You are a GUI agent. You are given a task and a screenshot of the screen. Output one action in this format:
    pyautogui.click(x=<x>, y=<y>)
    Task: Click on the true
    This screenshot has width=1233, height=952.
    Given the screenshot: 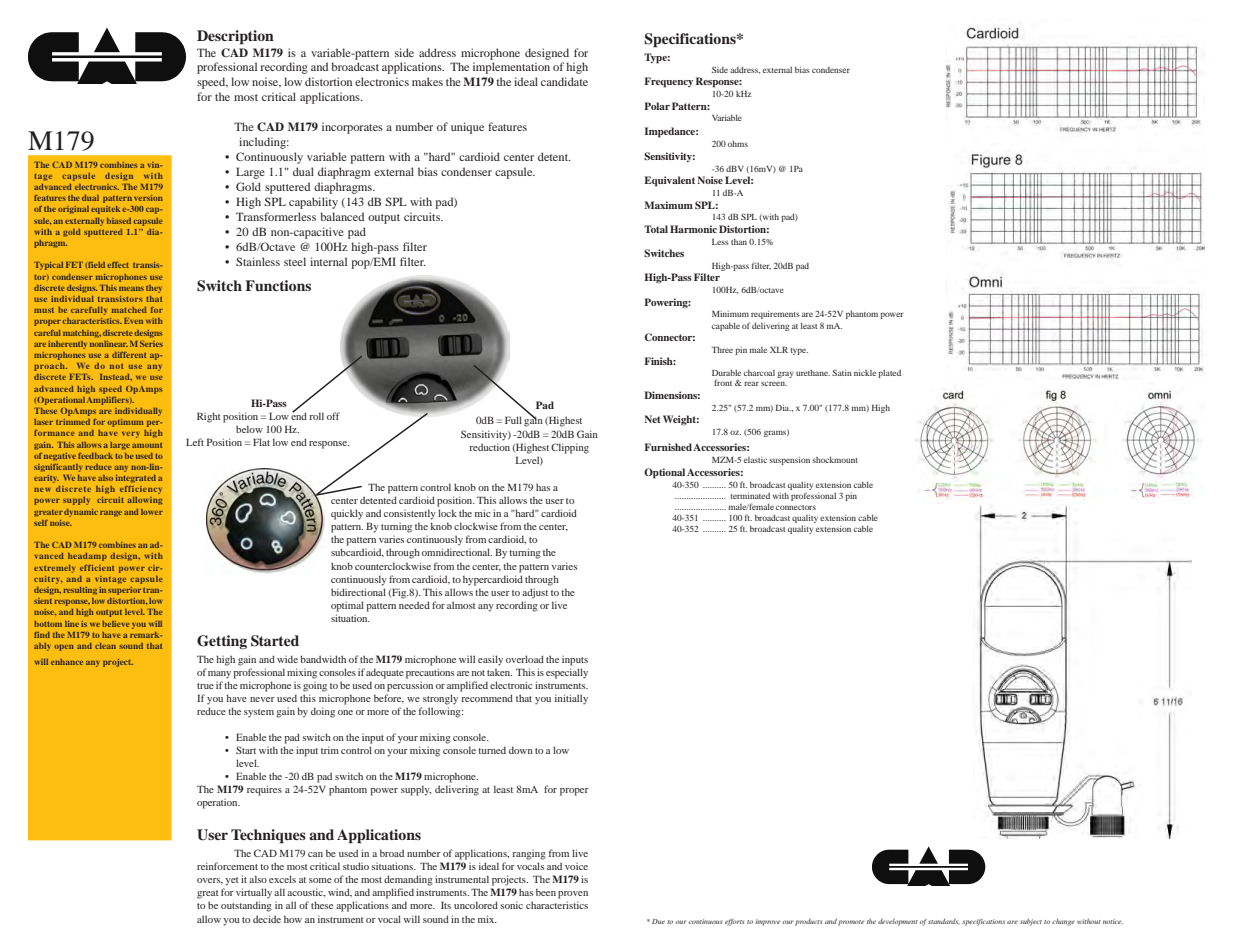 What is the action you would take?
    pyautogui.click(x=205, y=686)
